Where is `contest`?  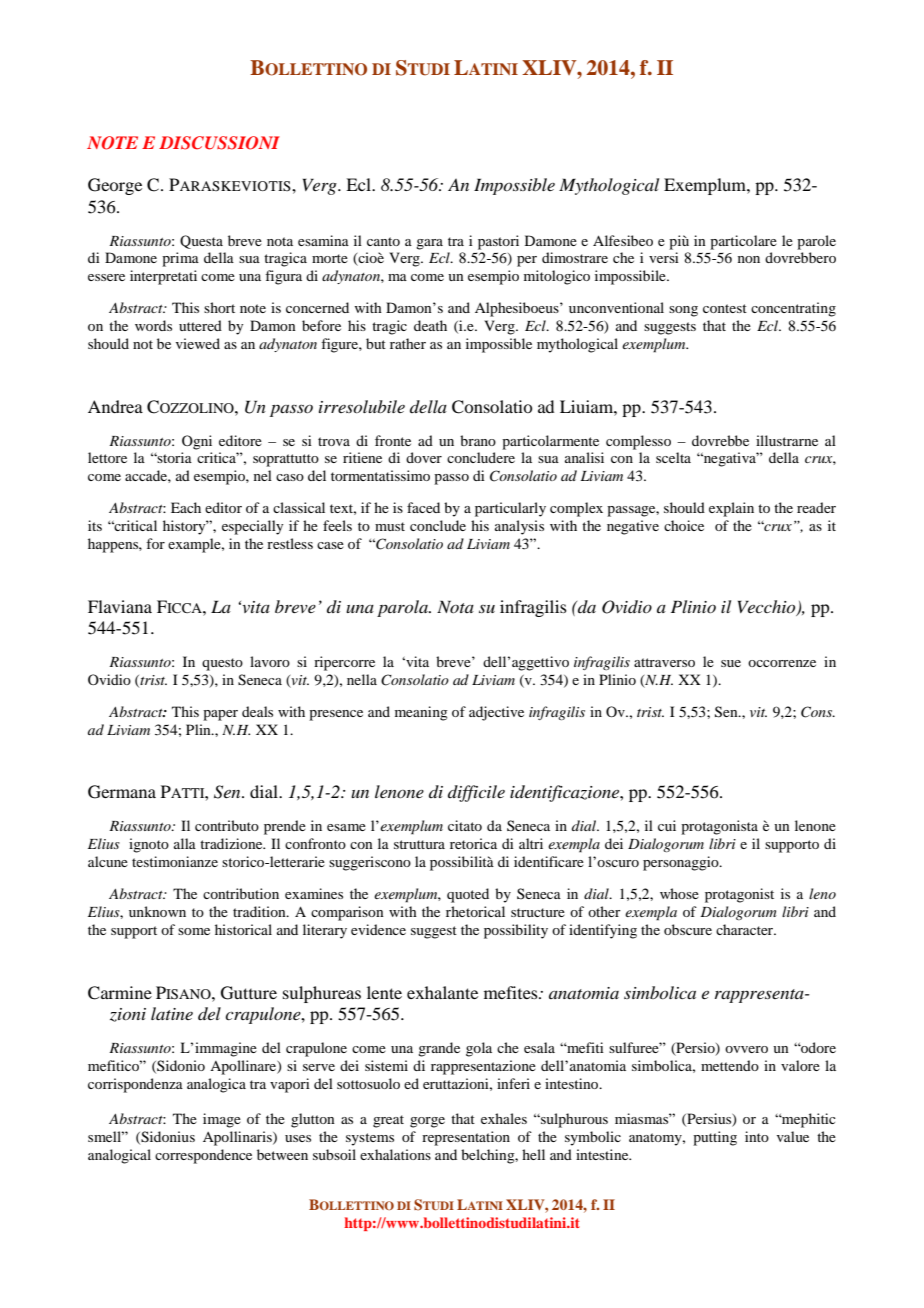 contest is located at coordinates (725, 308).
